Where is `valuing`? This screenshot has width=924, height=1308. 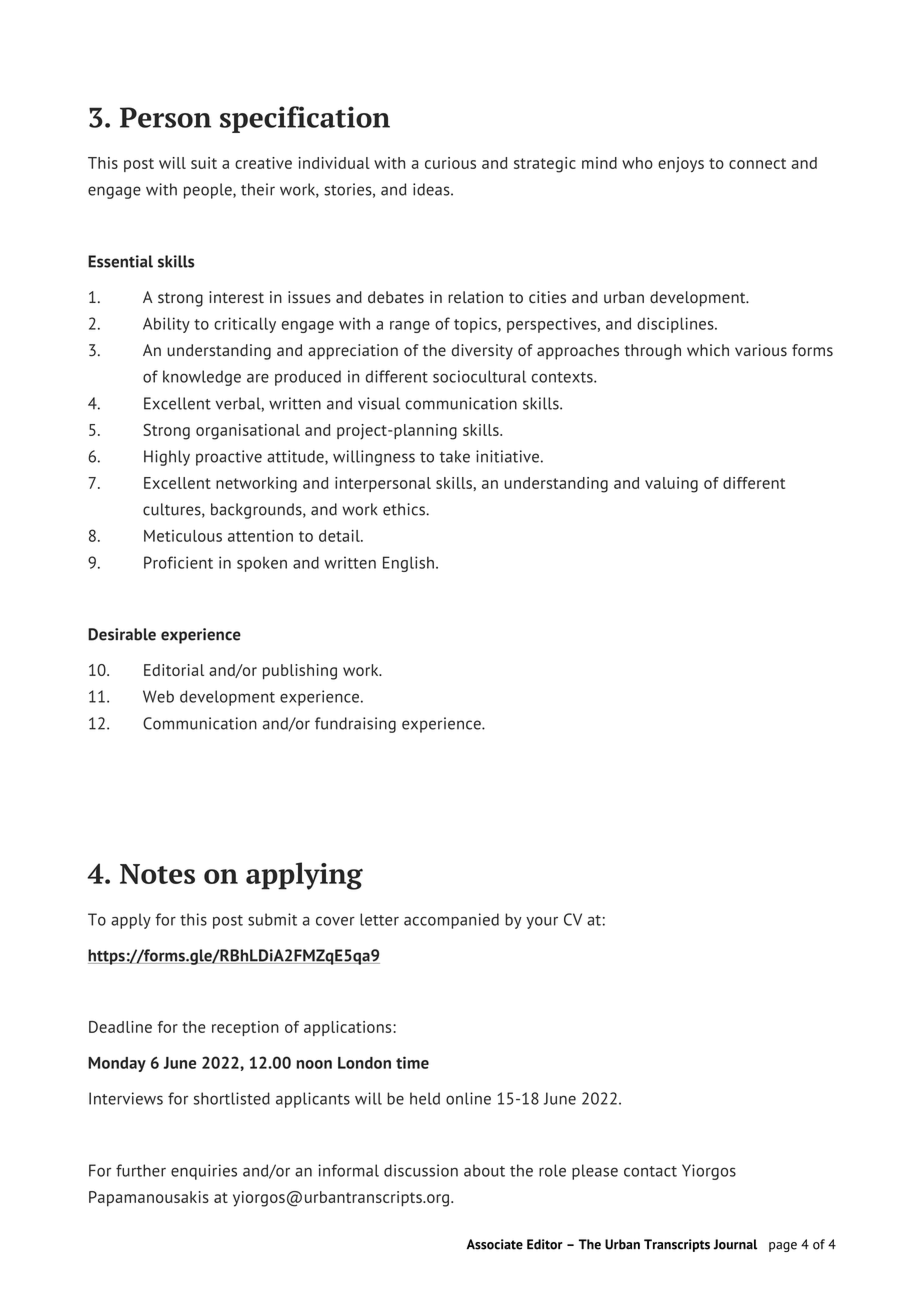 valuing is located at coordinates (671, 485).
